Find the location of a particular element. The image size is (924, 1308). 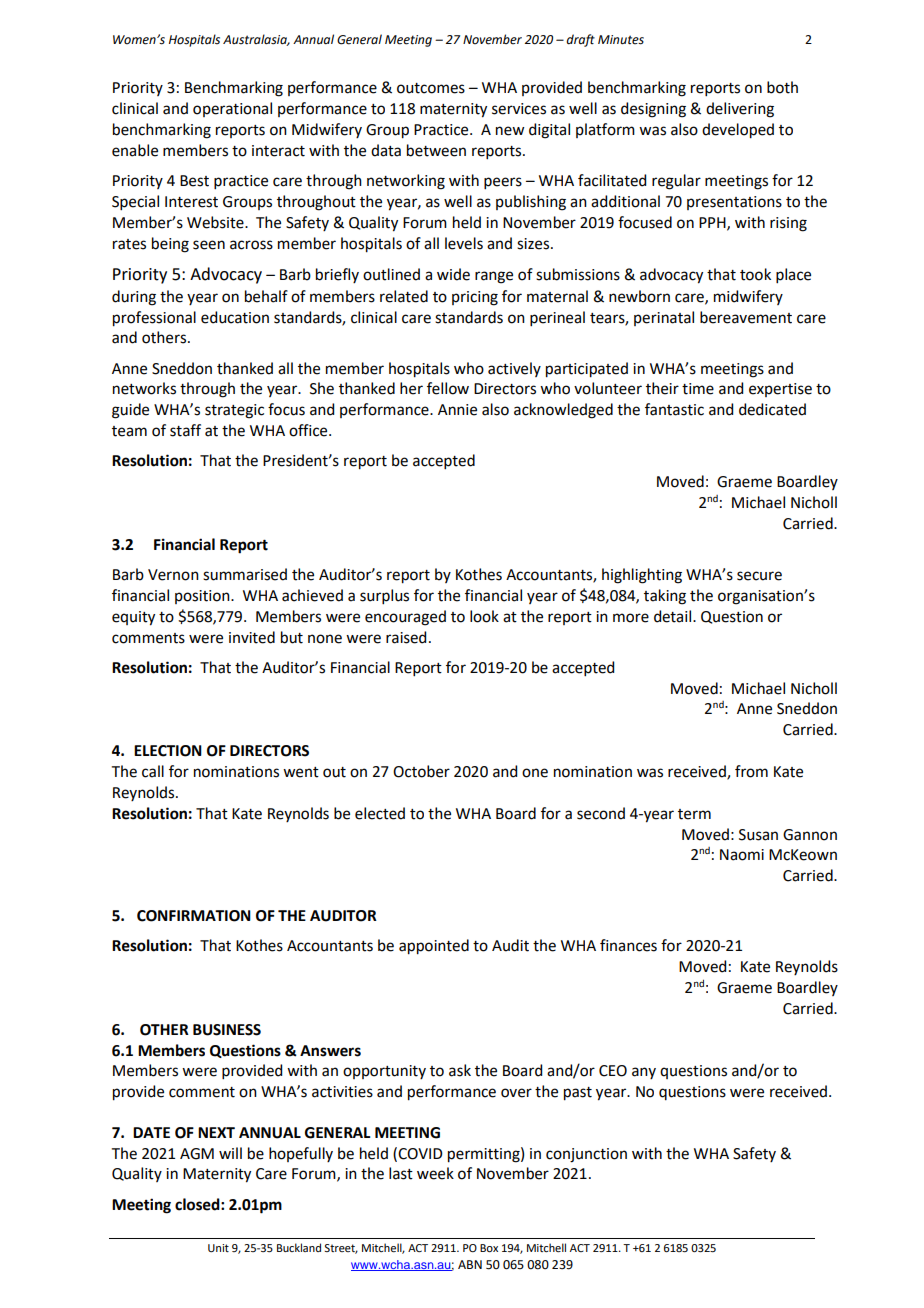

operational is located at coordinates (232, 109).
